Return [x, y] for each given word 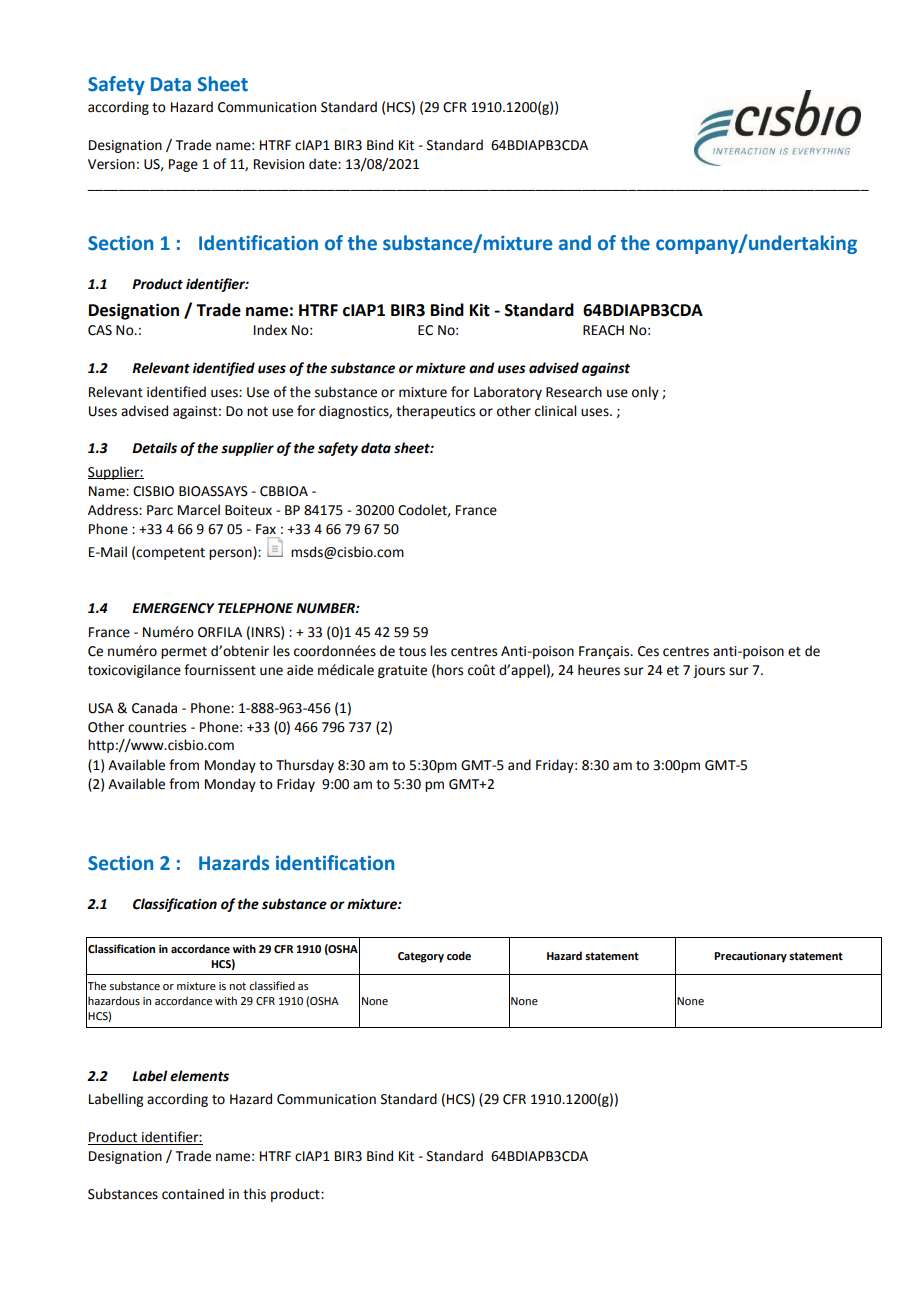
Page [183, 165]
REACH [603, 330]
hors [450, 670]
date [324, 164]
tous [412, 652]
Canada [154, 708]
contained [193, 1194]
